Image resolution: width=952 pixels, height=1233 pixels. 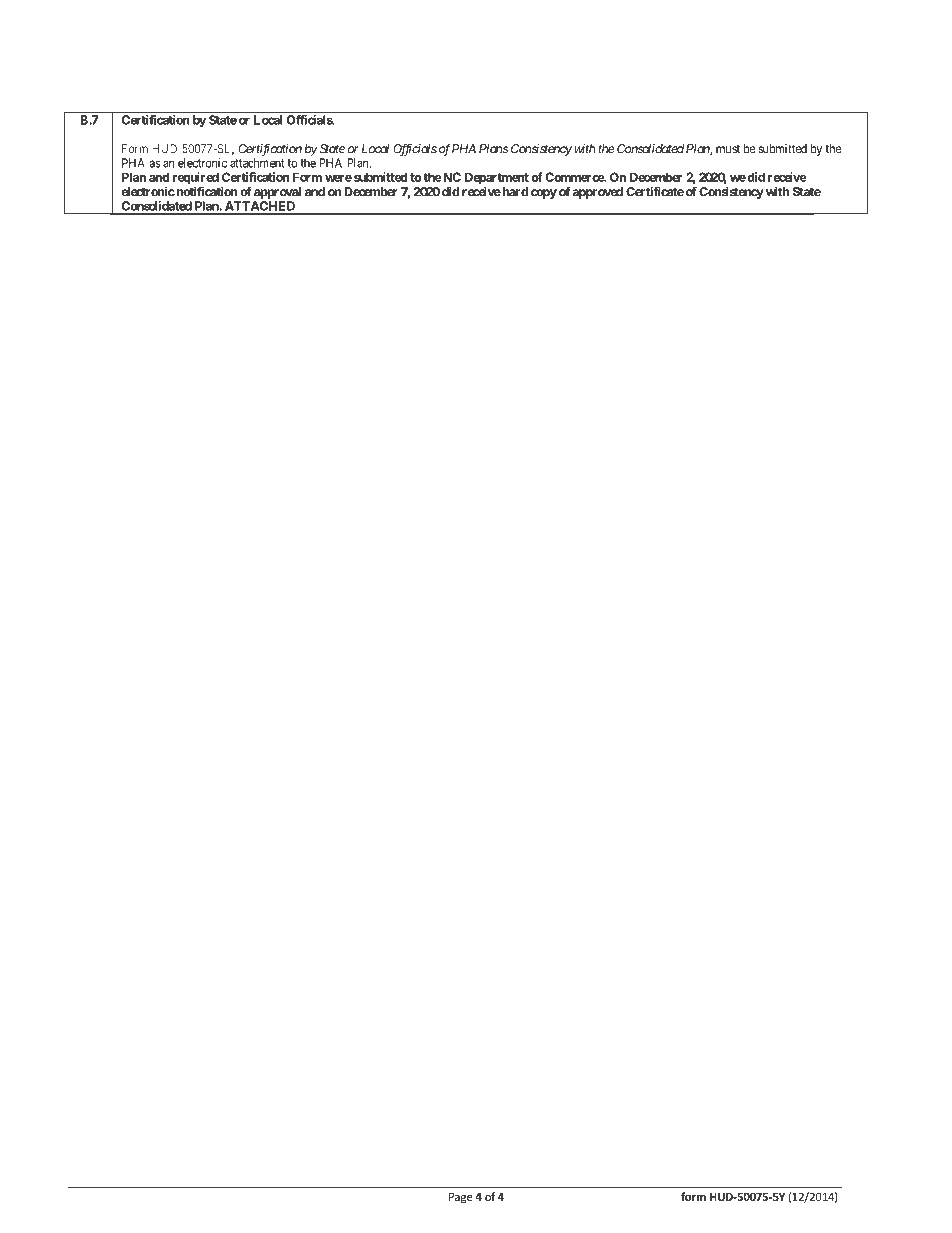 I want to click on copy, so click(x=544, y=194).
